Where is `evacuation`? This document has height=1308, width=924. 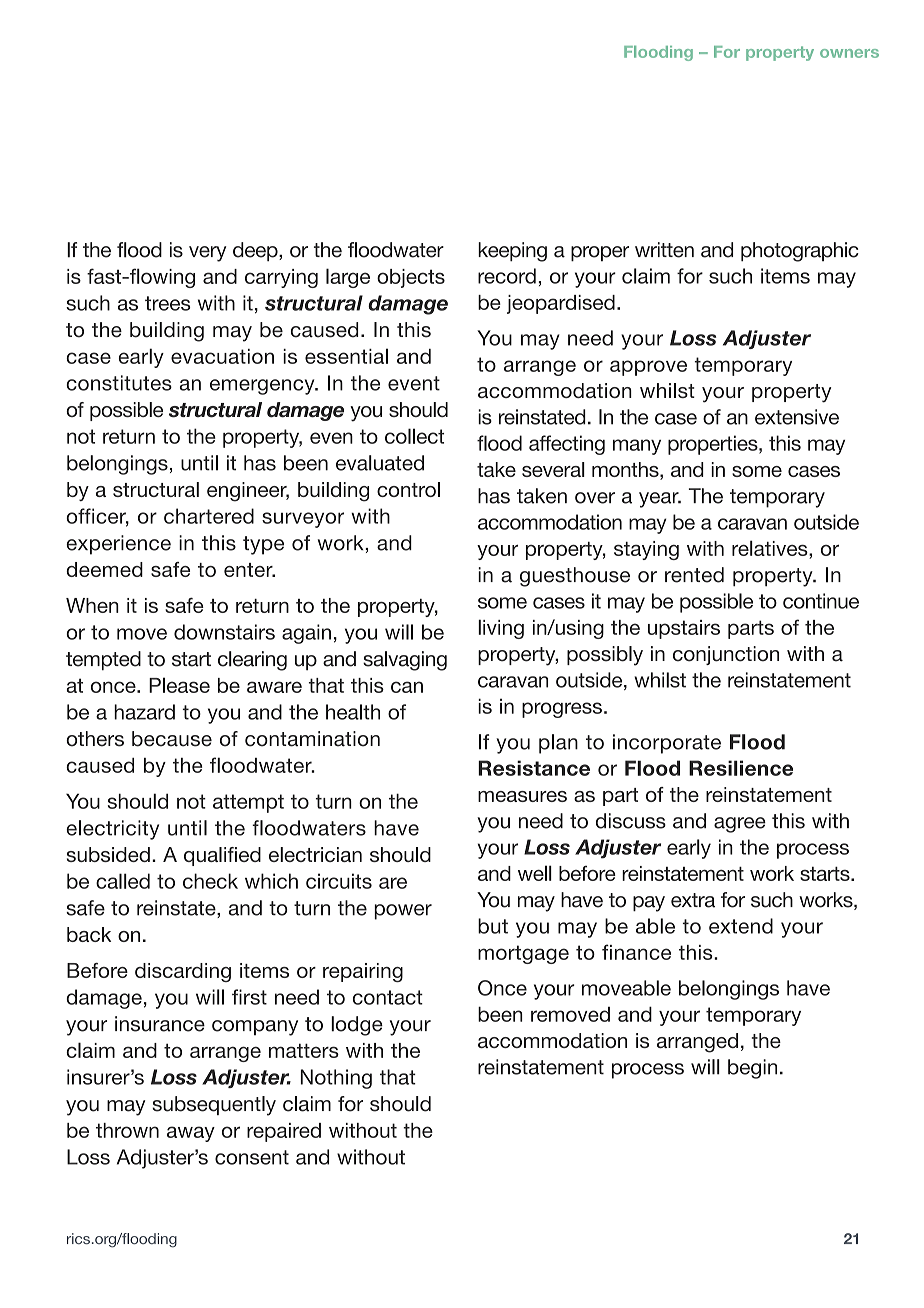 evacuation is located at coordinates (222, 356).
